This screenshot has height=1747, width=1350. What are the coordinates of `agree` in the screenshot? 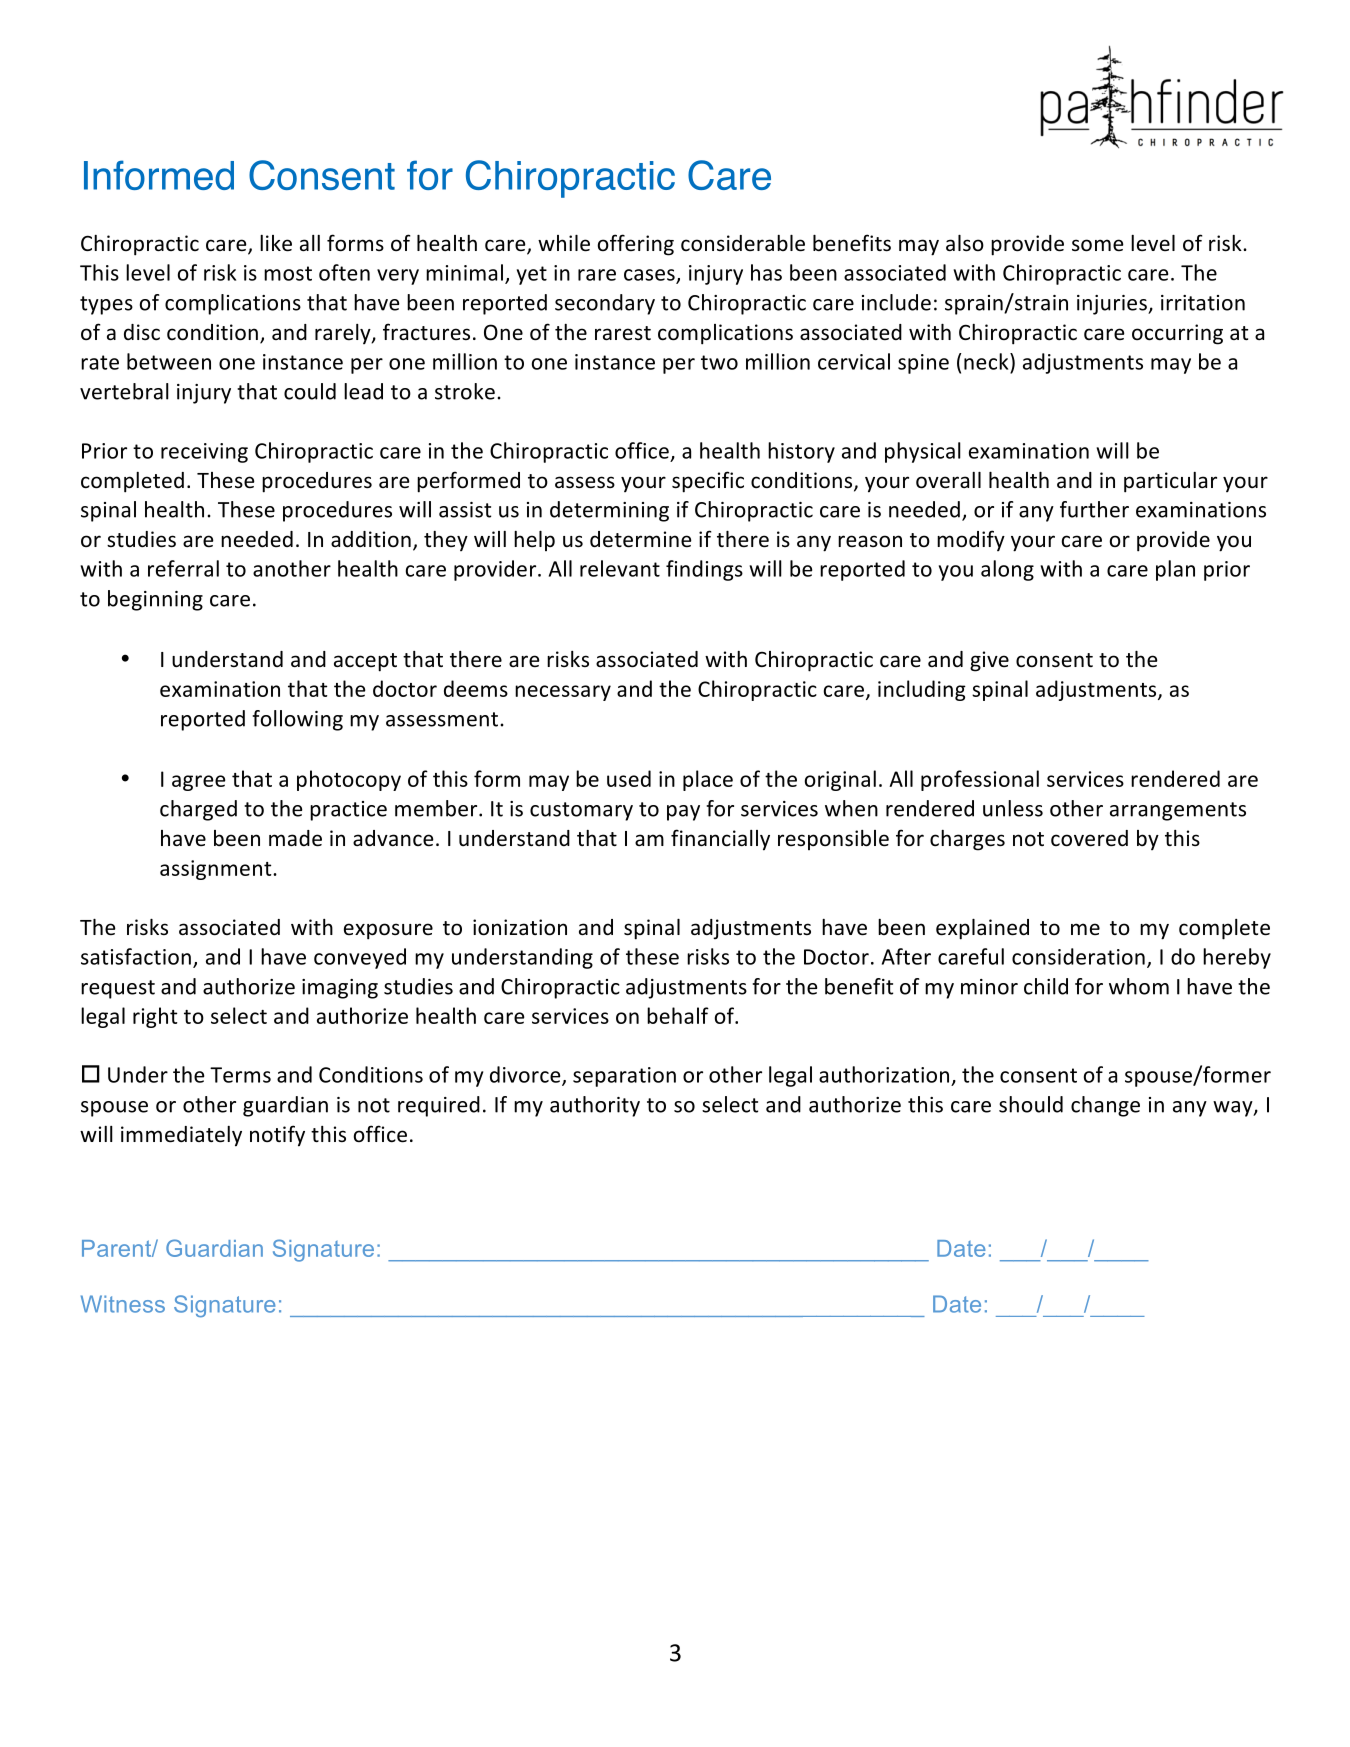 It's located at (199, 783).
